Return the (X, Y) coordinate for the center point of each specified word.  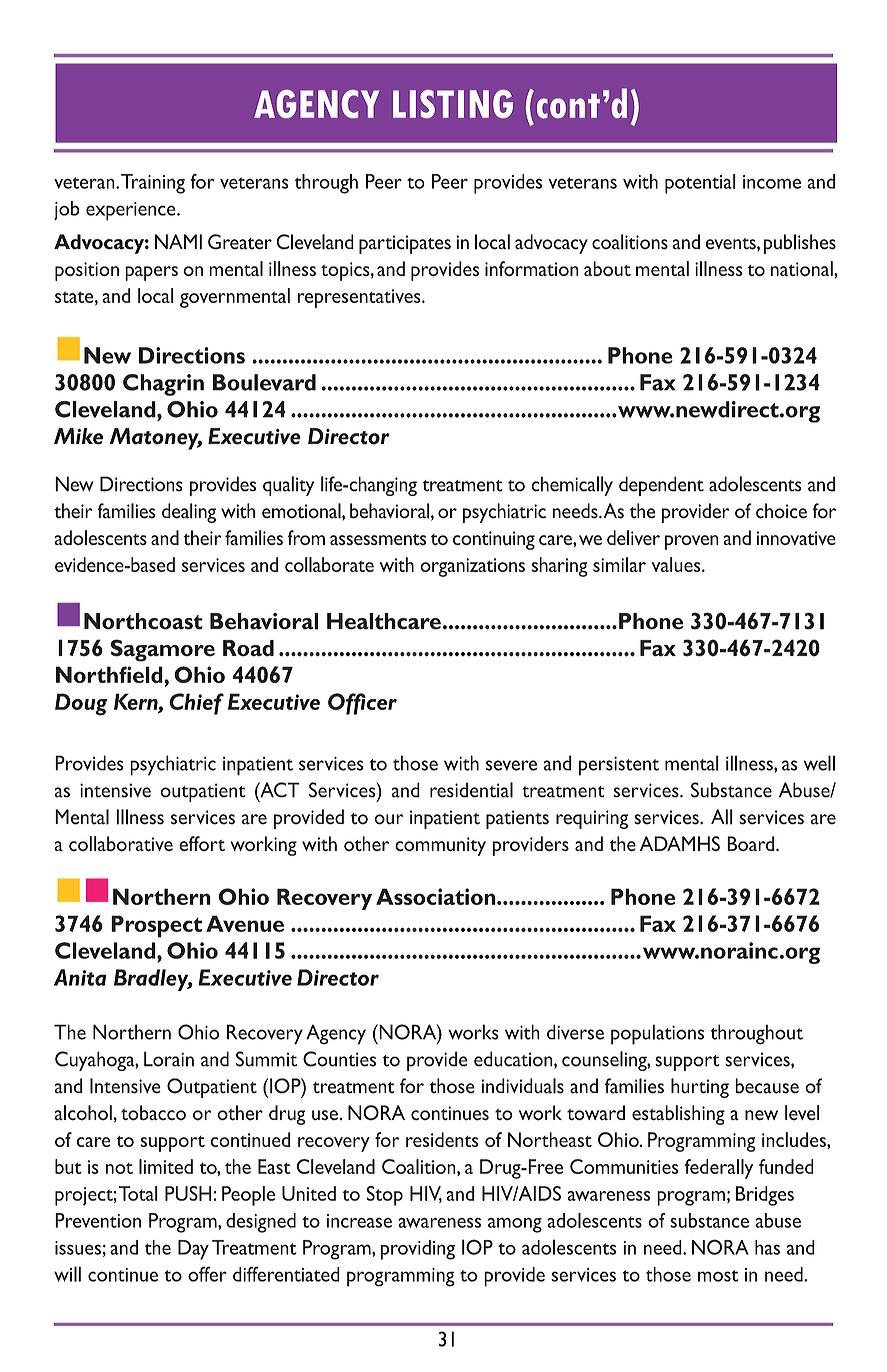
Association (437, 896)
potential (700, 184)
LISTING (453, 104)
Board (752, 844)
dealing (189, 513)
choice (781, 511)
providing (417, 1250)
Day (193, 1250)
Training (153, 184)
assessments (378, 539)
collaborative (121, 844)
